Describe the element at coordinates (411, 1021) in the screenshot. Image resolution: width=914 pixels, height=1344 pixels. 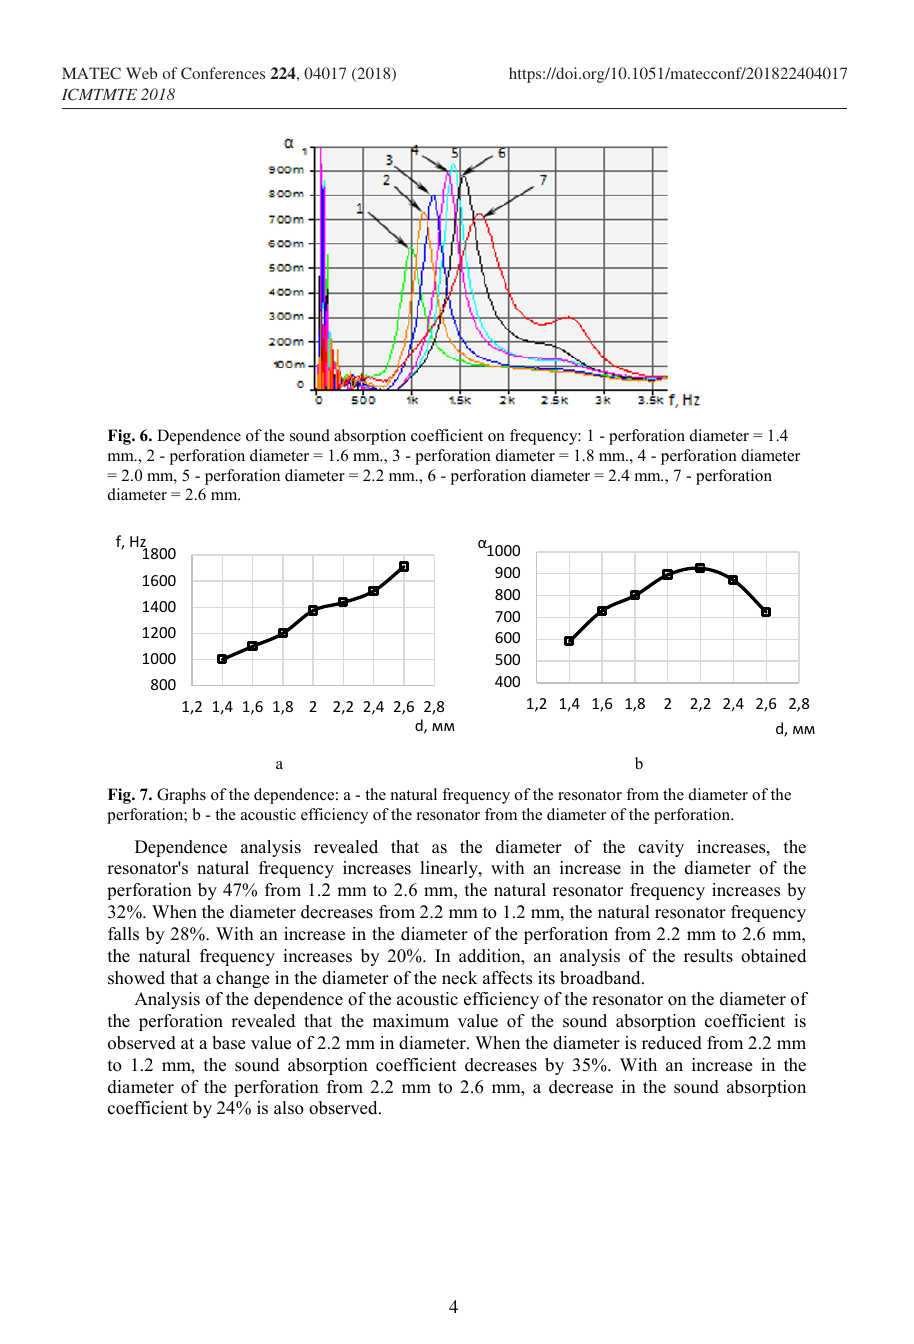
I see `maximum` at that location.
